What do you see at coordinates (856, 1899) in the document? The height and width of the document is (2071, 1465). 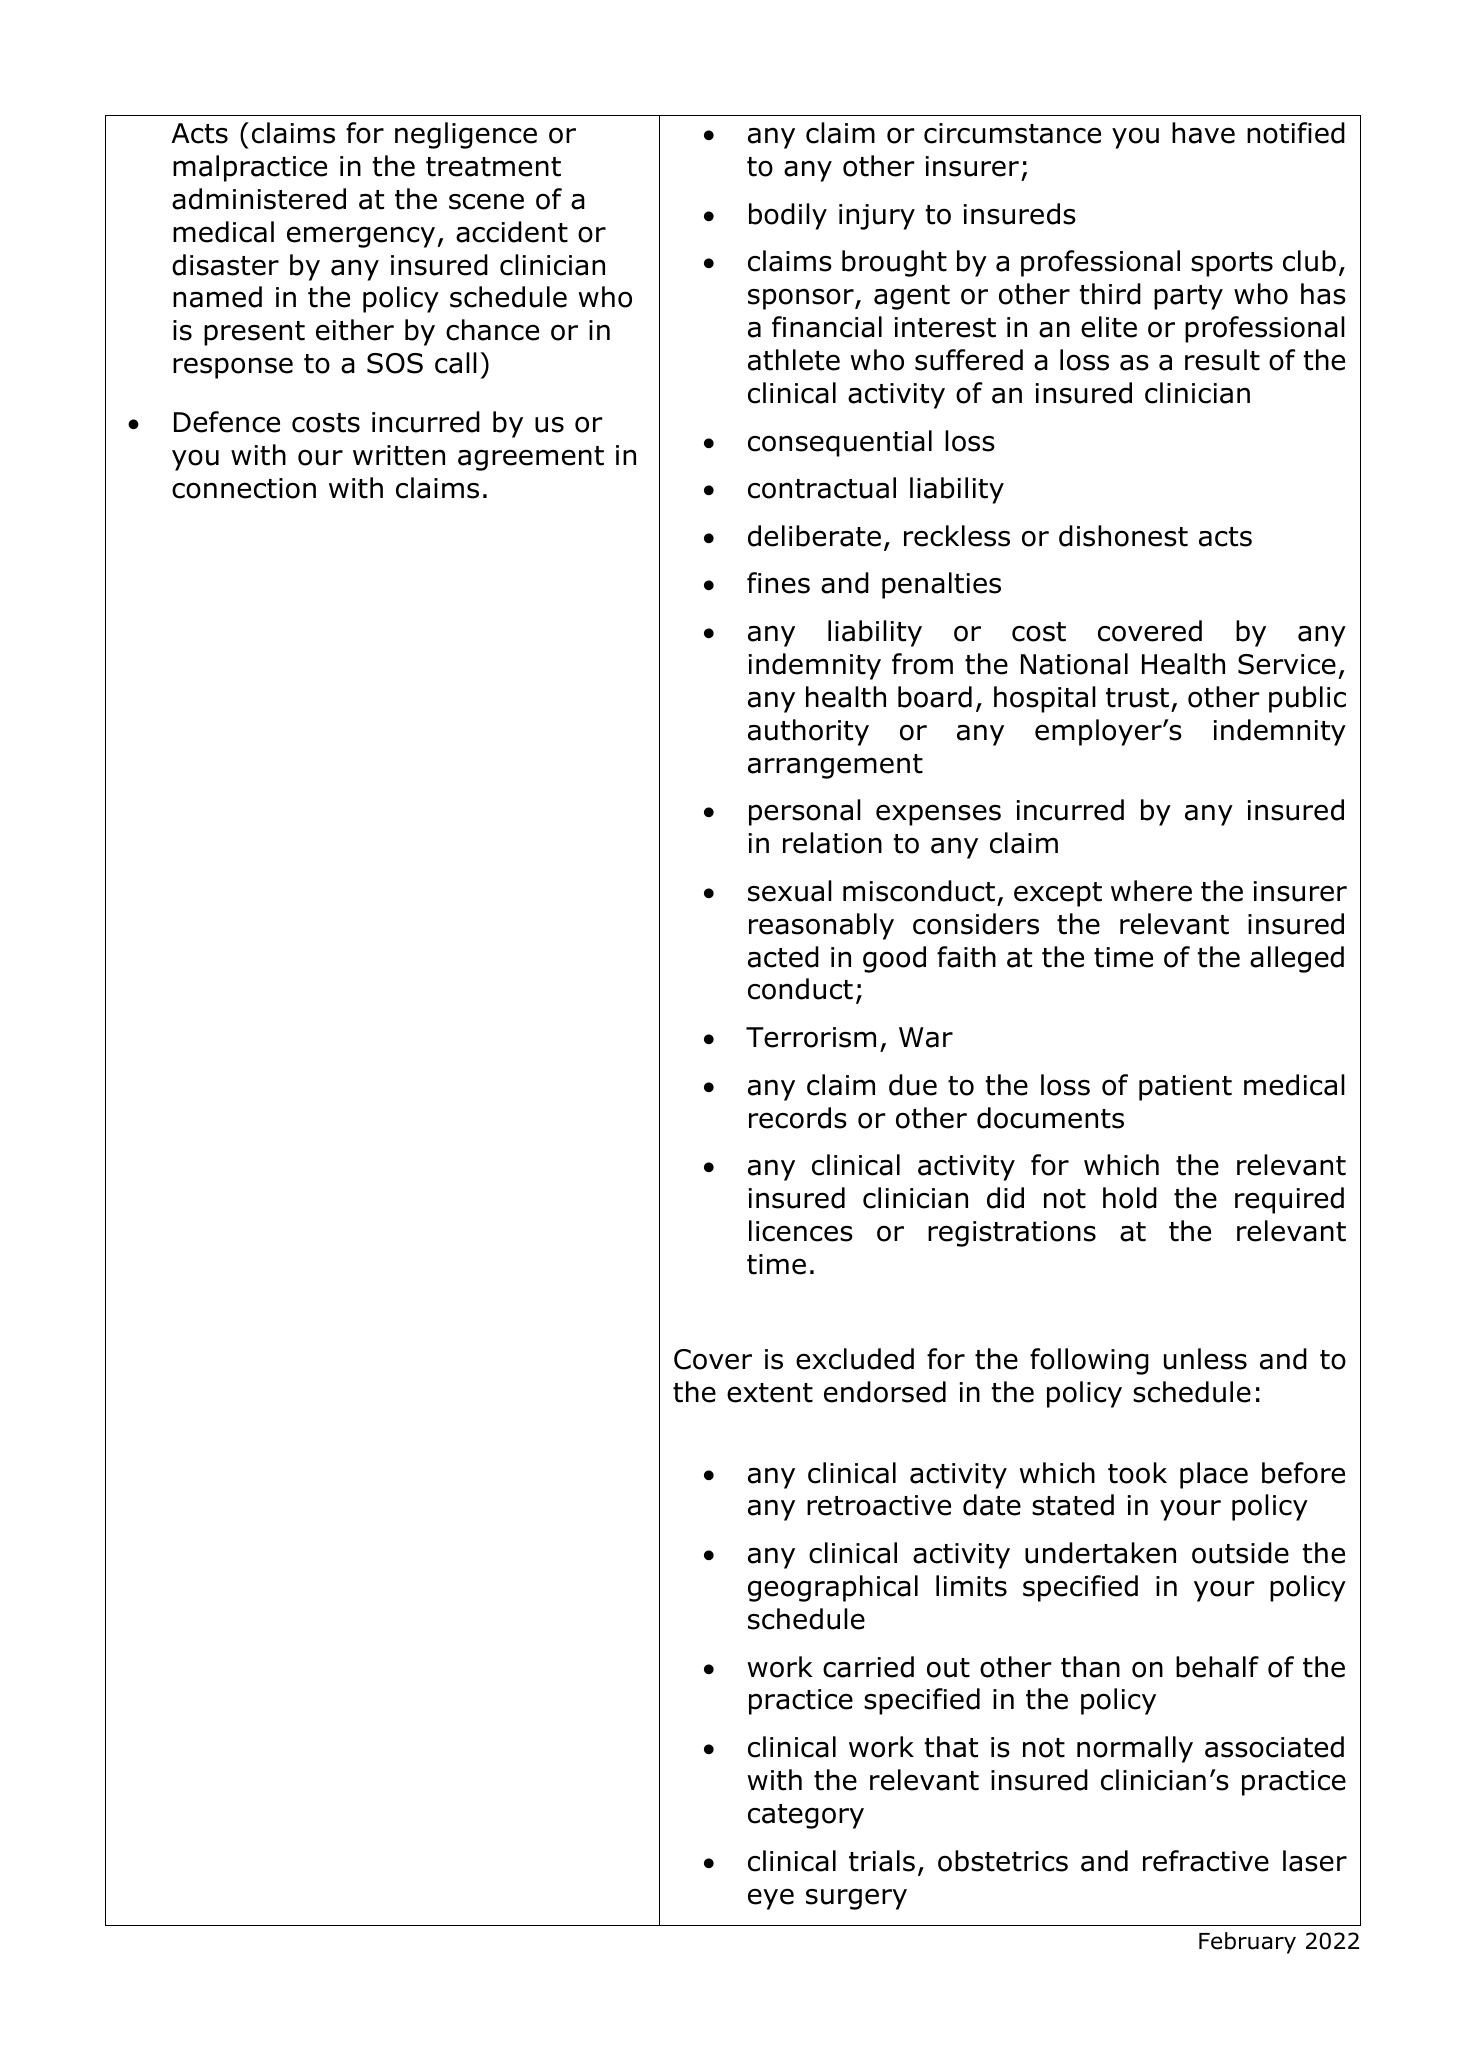 I see `surgery` at bounding box center [856, 1899].
